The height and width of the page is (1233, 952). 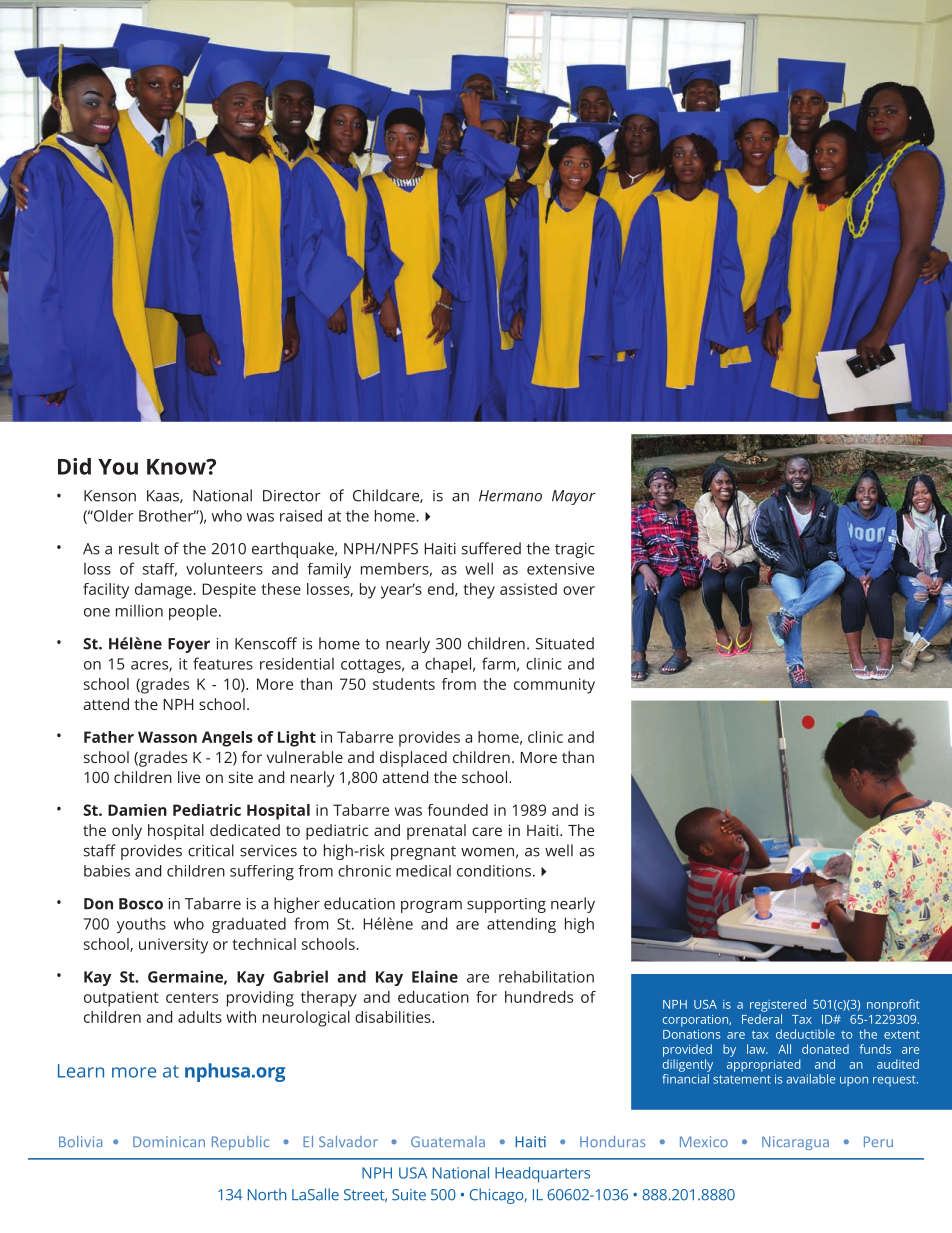 What do you see at coordinates (436, 832) in the page?
I see `prenatal` at bounding box center [436, 832].
